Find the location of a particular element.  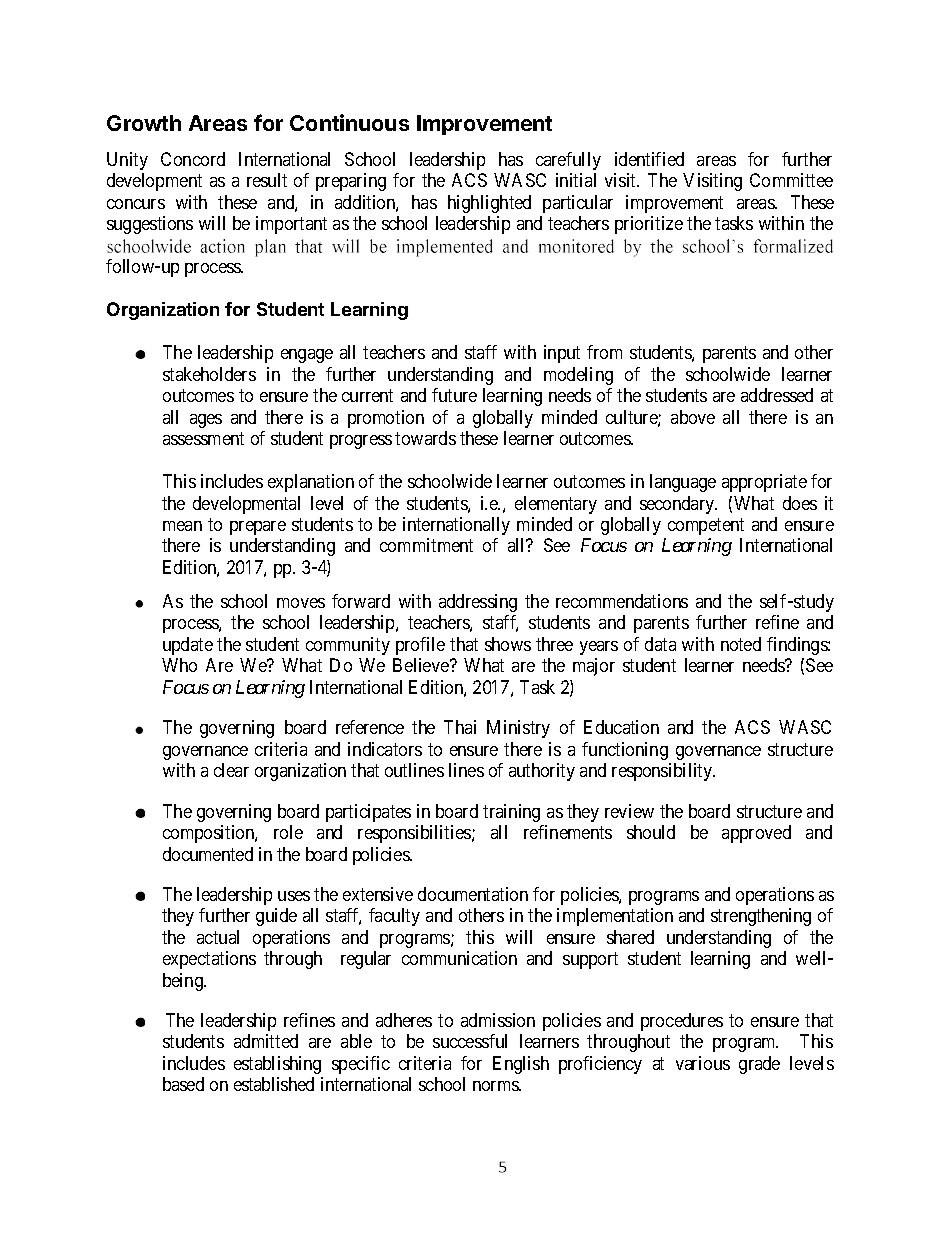

identified is located at coordinates (649, 159).
